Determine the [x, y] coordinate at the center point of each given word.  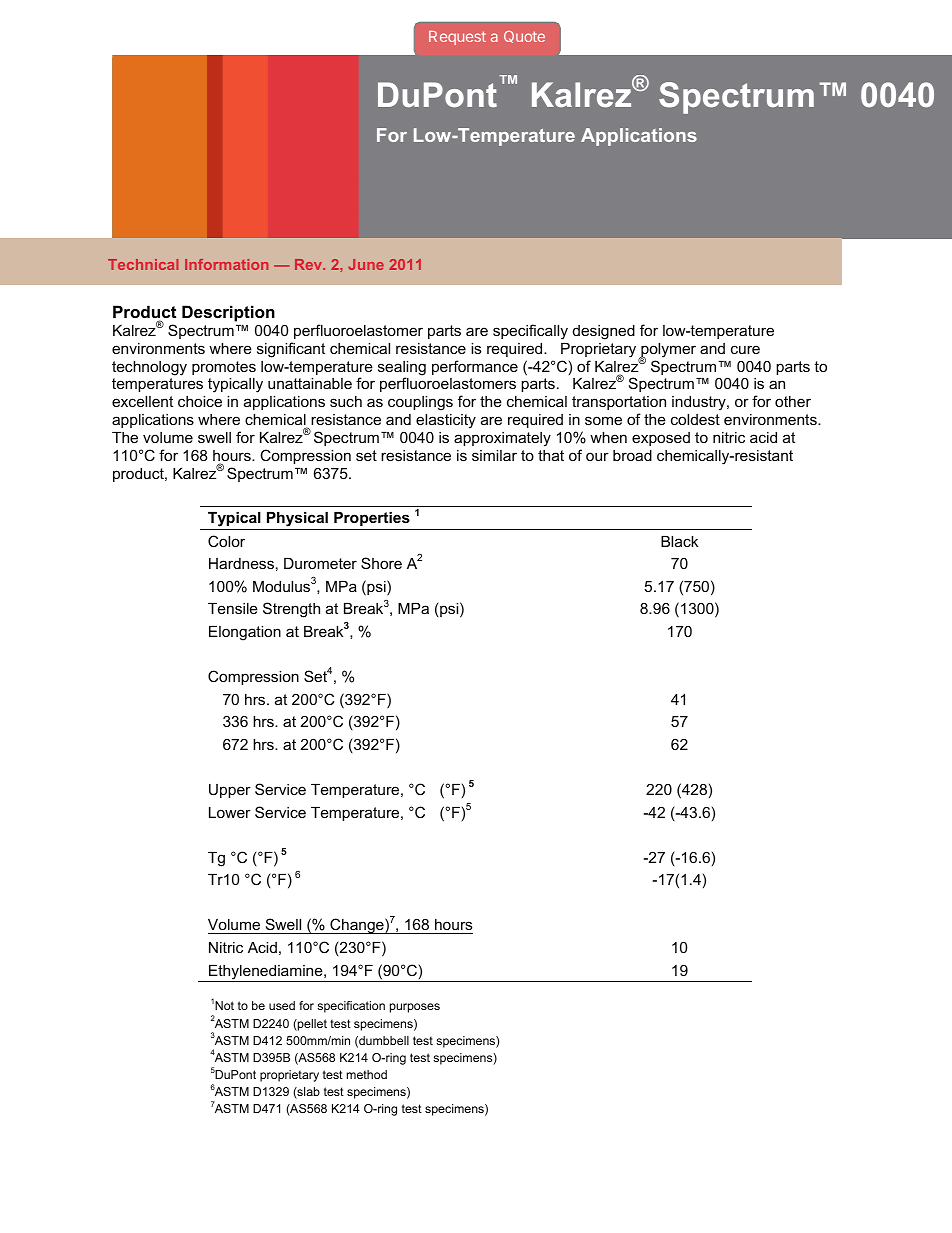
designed [604, 332]
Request [457, 38]
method [367, 1074]
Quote [524, 37]
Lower [230, 812]
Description [228, 313]
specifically [530, 332]
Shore [381, 563]
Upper [230, 791]
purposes [415, 1008]
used [282, 1005]
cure [745, 349]
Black [679, 541]
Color [226, 541]
